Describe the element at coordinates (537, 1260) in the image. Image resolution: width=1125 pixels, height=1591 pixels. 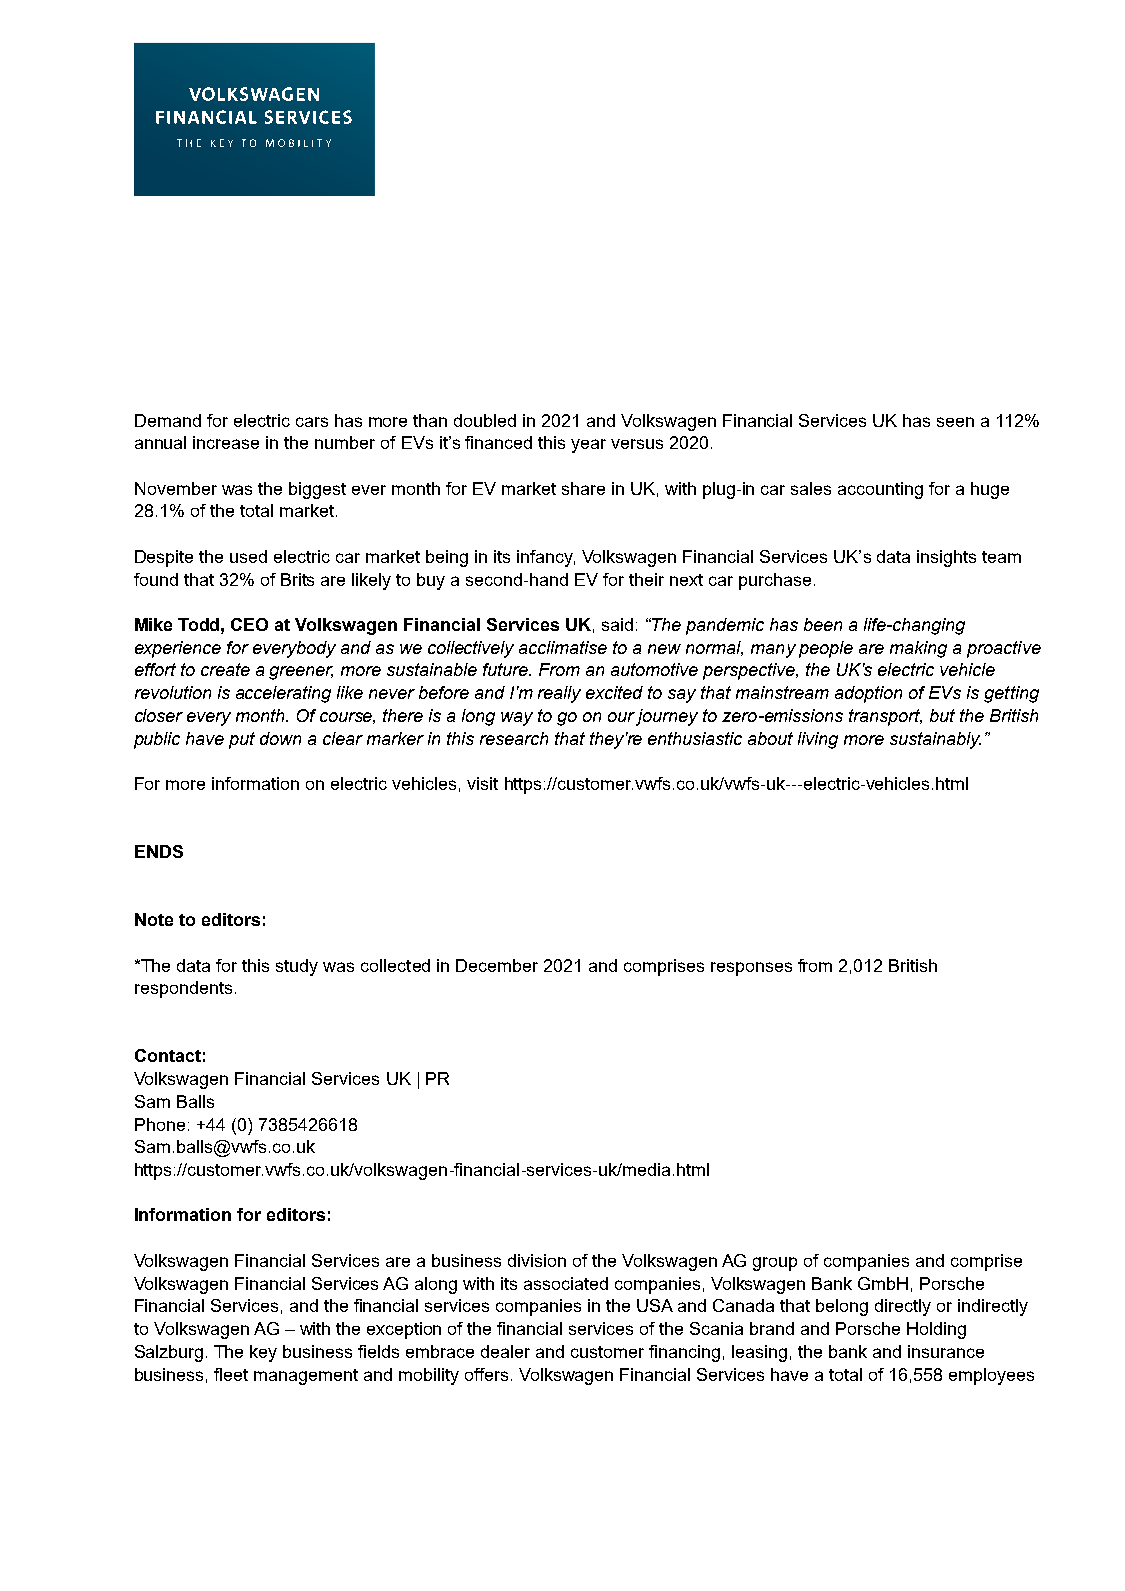
I see `division` at that location.
